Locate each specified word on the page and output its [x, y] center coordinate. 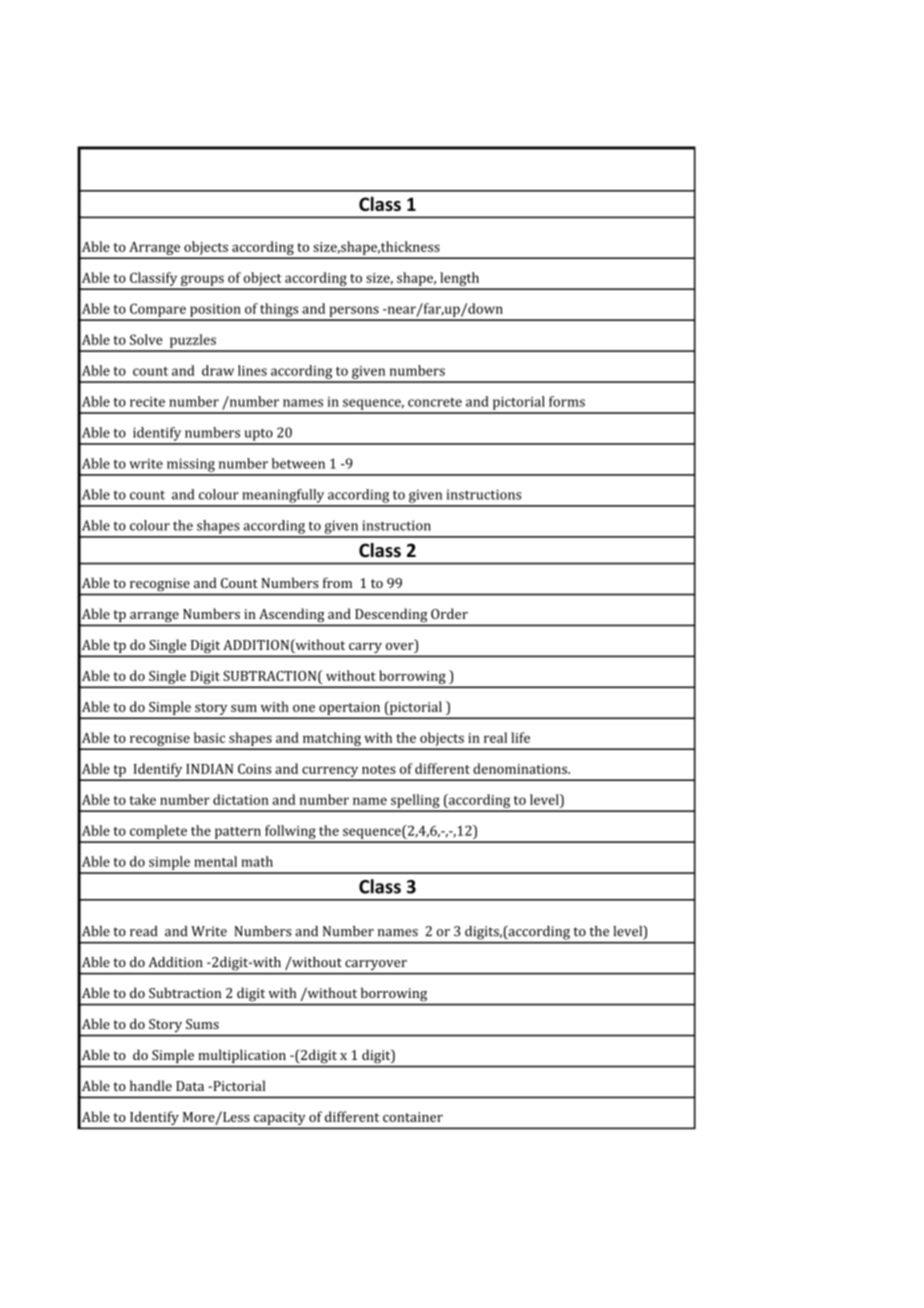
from [337, 582]
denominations [521, 768]
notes [379, 769]
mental [215, 861]
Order [449, 613]
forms [567, 401]
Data [190, 1086]
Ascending [291, 615]
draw [218, 370]
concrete [435, 402]
